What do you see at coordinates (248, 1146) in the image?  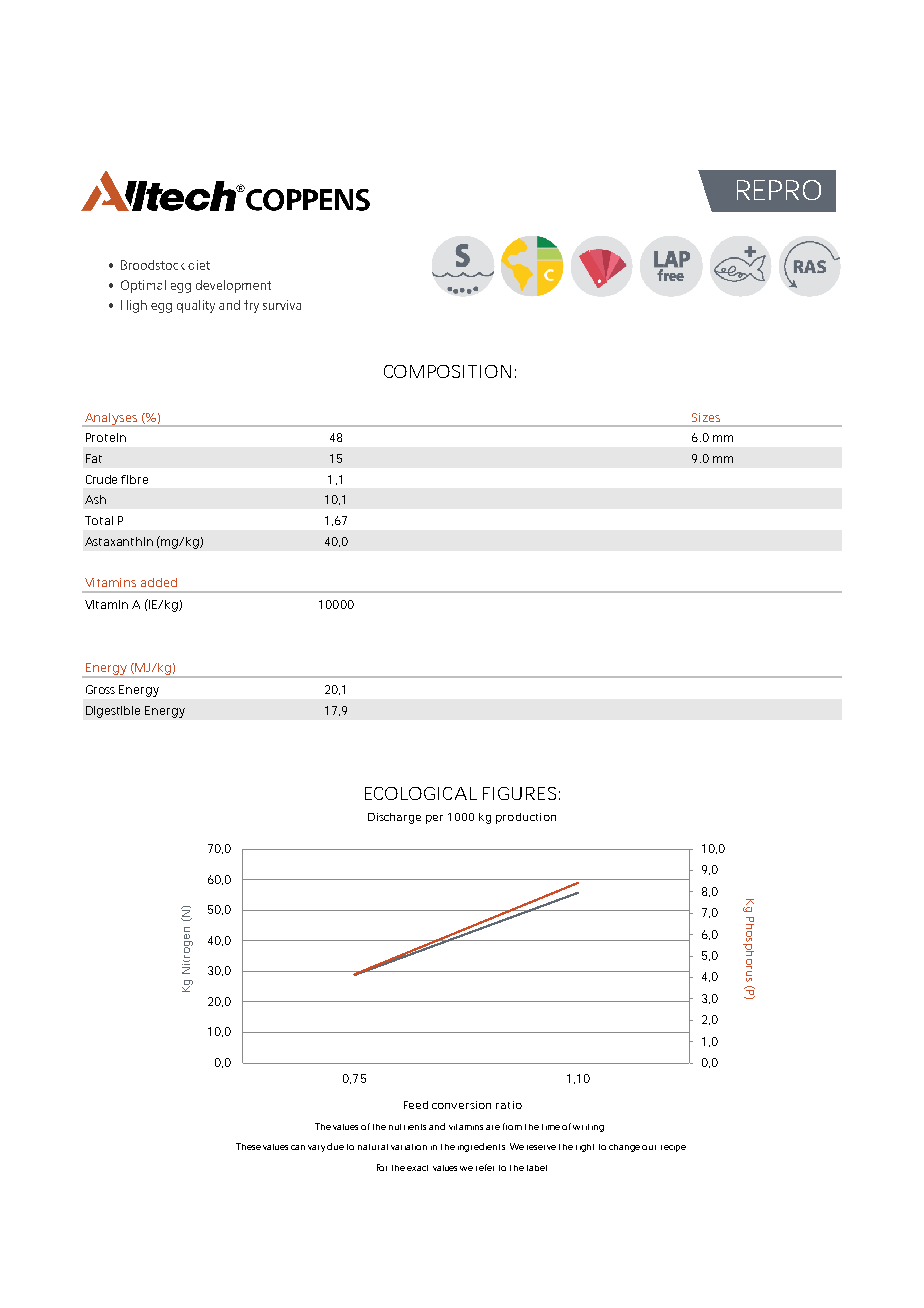 I see `These` at bounding box center [248, 1146].
